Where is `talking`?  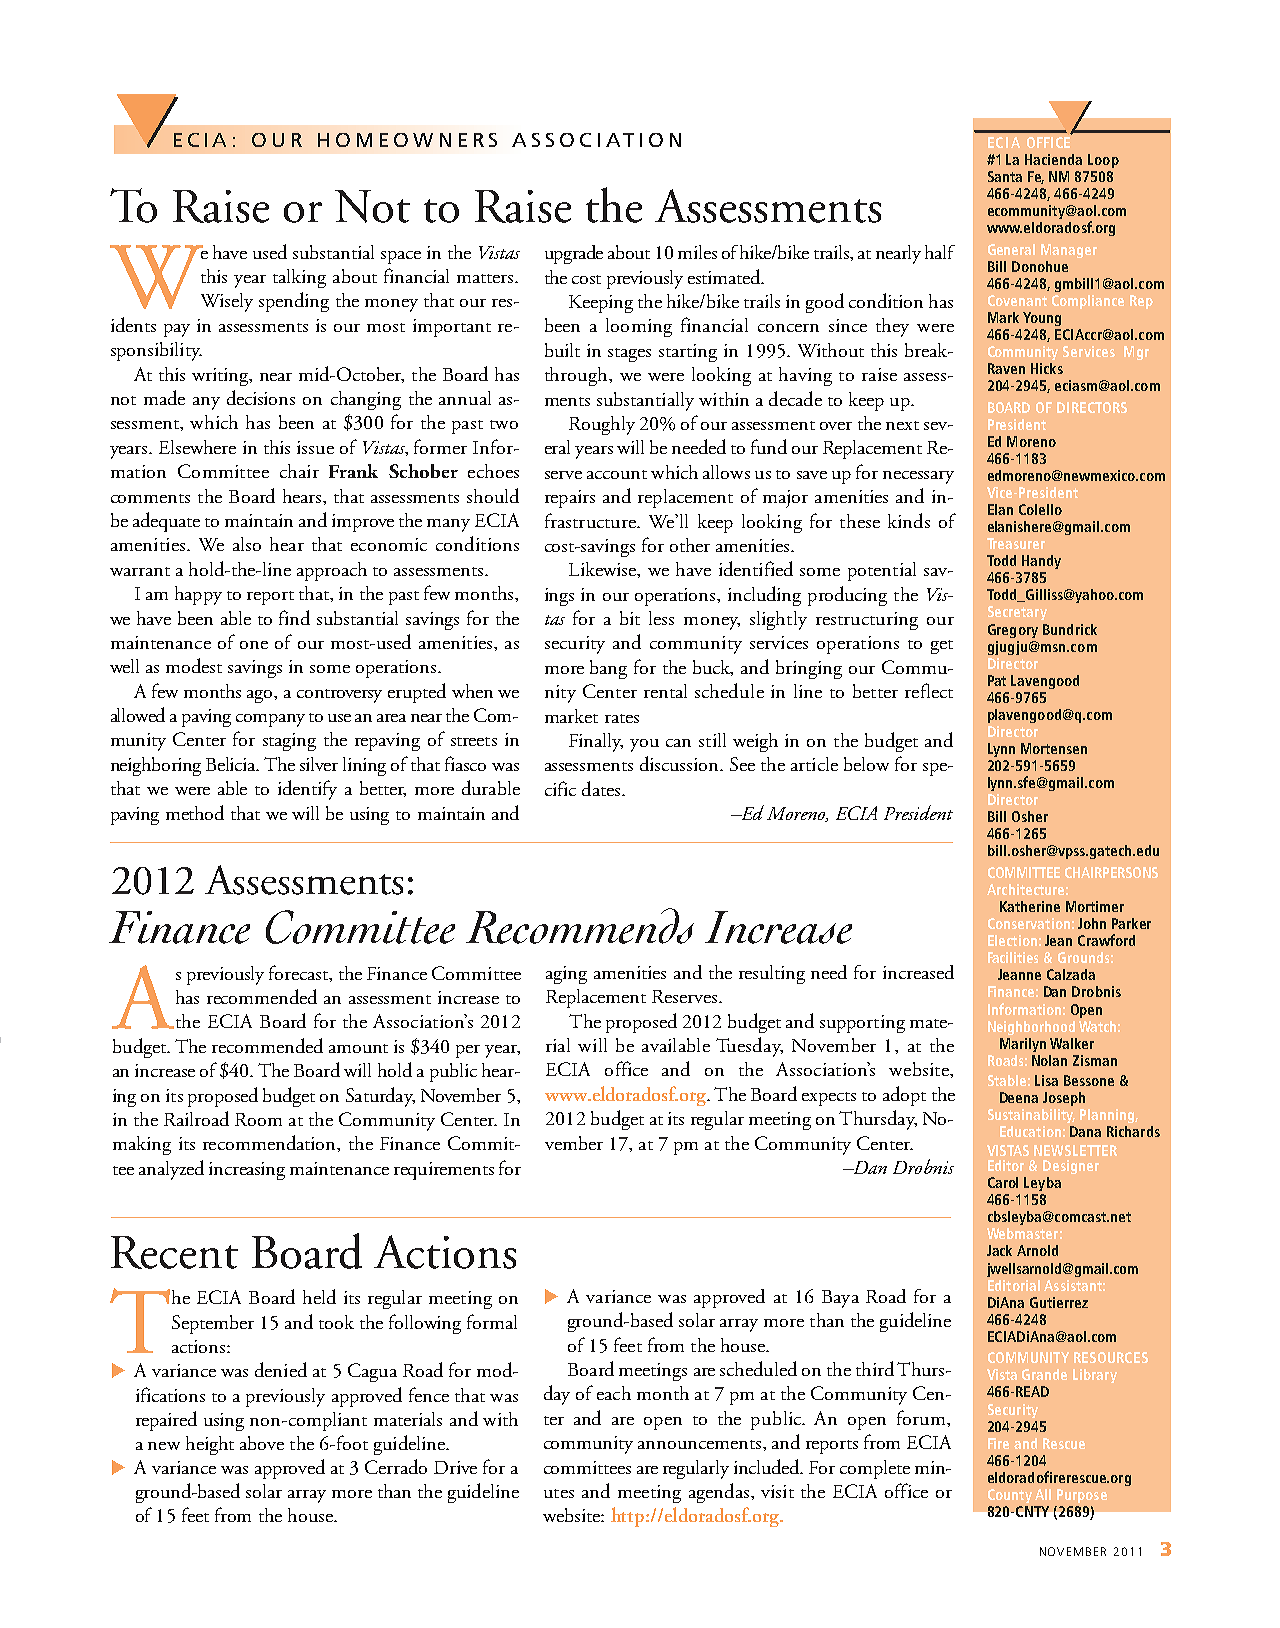 talking is located at coordinates (299, 278).
